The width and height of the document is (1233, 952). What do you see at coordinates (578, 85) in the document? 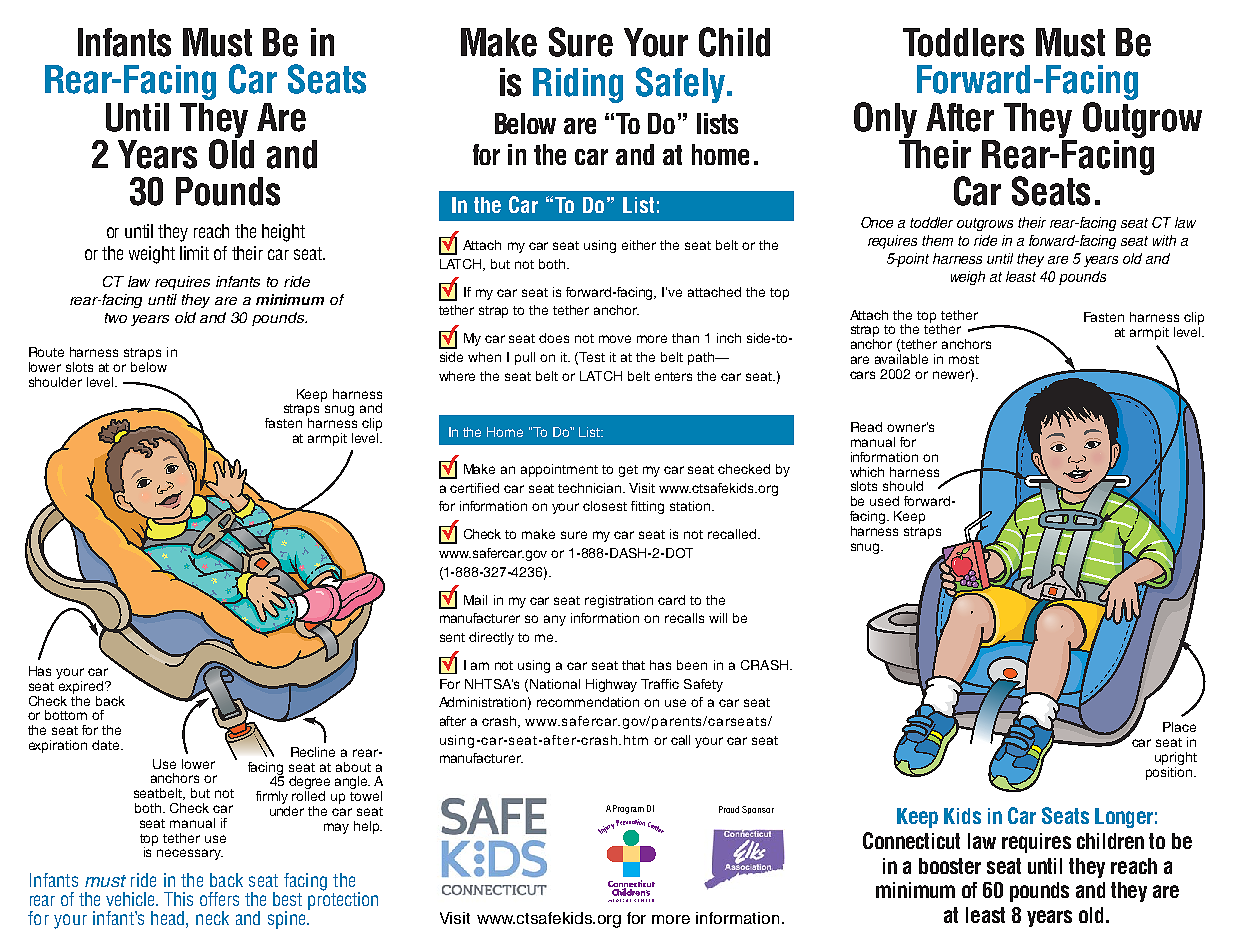
I see `Riding` at bounding box center [578, 85].
